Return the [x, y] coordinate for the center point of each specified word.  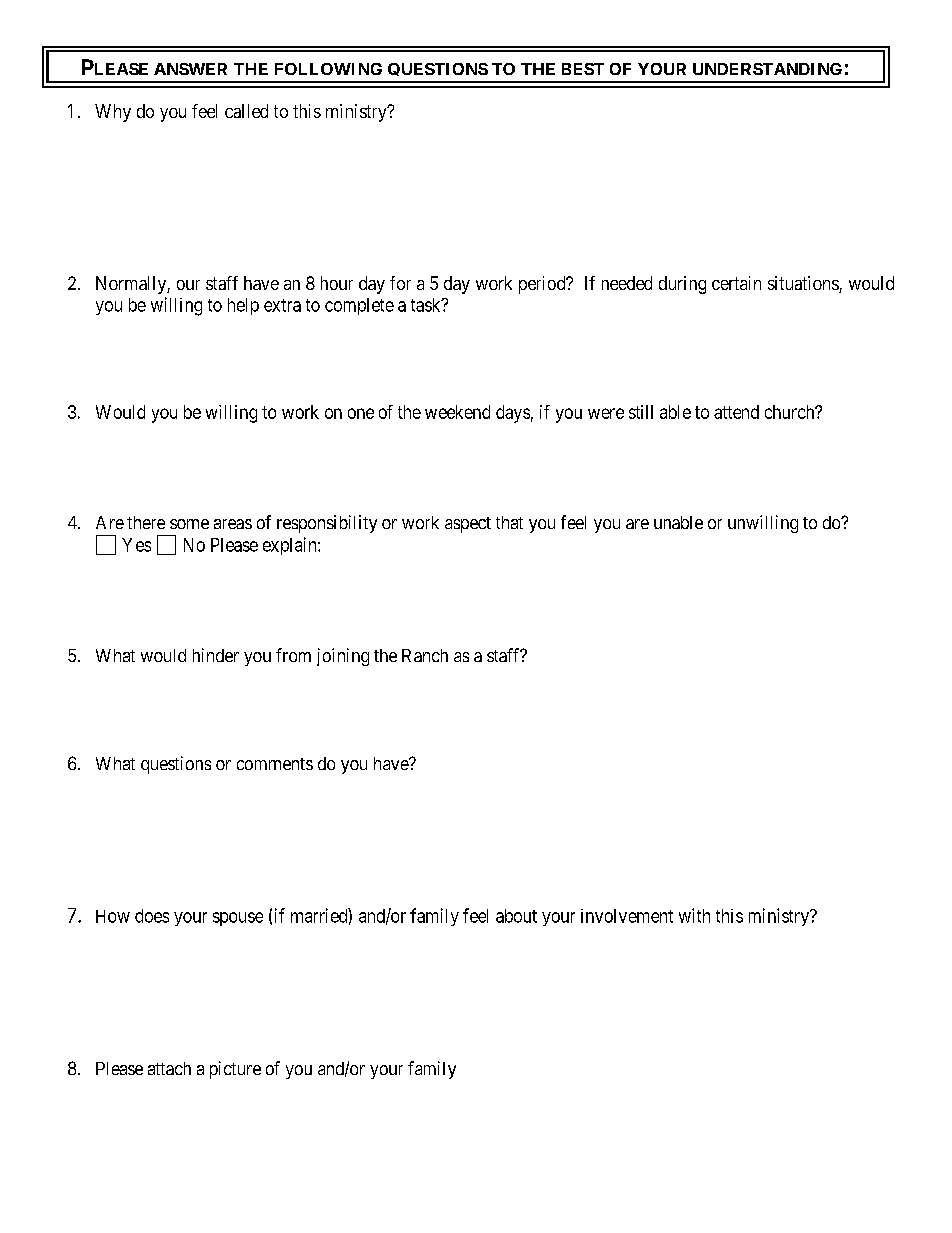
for [400, 283]
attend [736, 412]
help [243, 306]
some [189, 524]
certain [736, 283]
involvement [627, 916]
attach [169, 1068]
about [516, 916]
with [694, 915]
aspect [468, 525]
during [682, 285]
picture [235, 1070]
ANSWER [190, 69]
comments [275, 764]
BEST [583, 69]
